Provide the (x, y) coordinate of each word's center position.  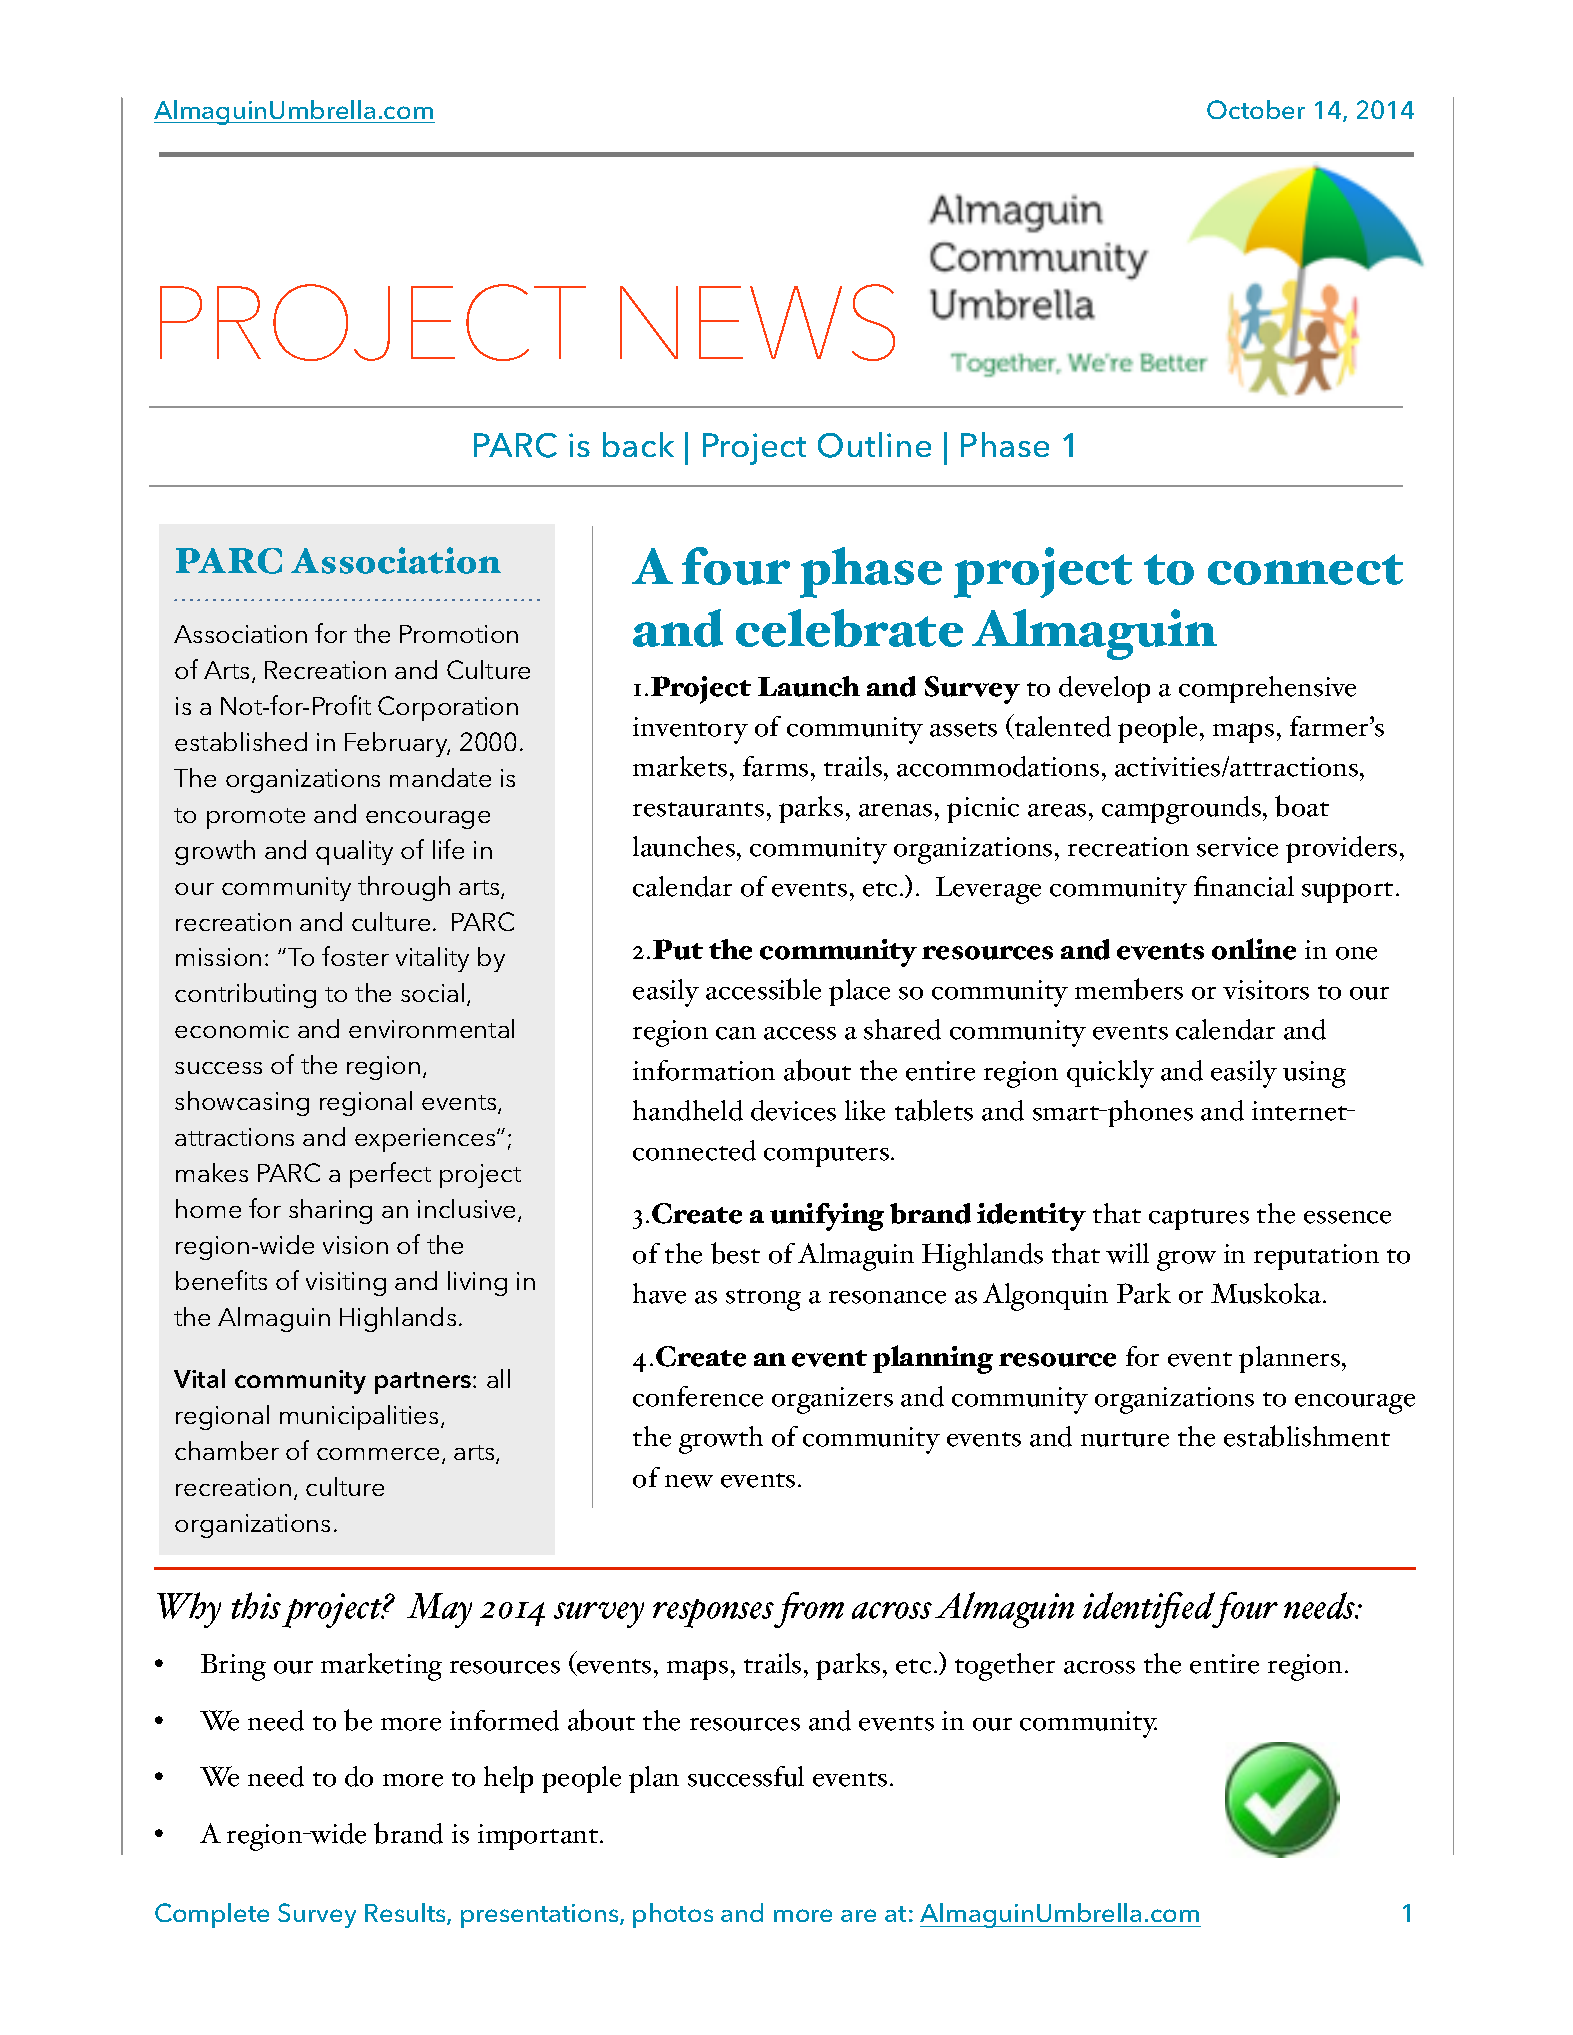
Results (406, 1914)
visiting (346, 1284)
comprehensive (1267, 689)
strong (763, 1300)
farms (775, 766)
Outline (874, 445)
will (1127, 1253)
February (397, 744)
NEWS (757, 322)
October (1256, 109)
